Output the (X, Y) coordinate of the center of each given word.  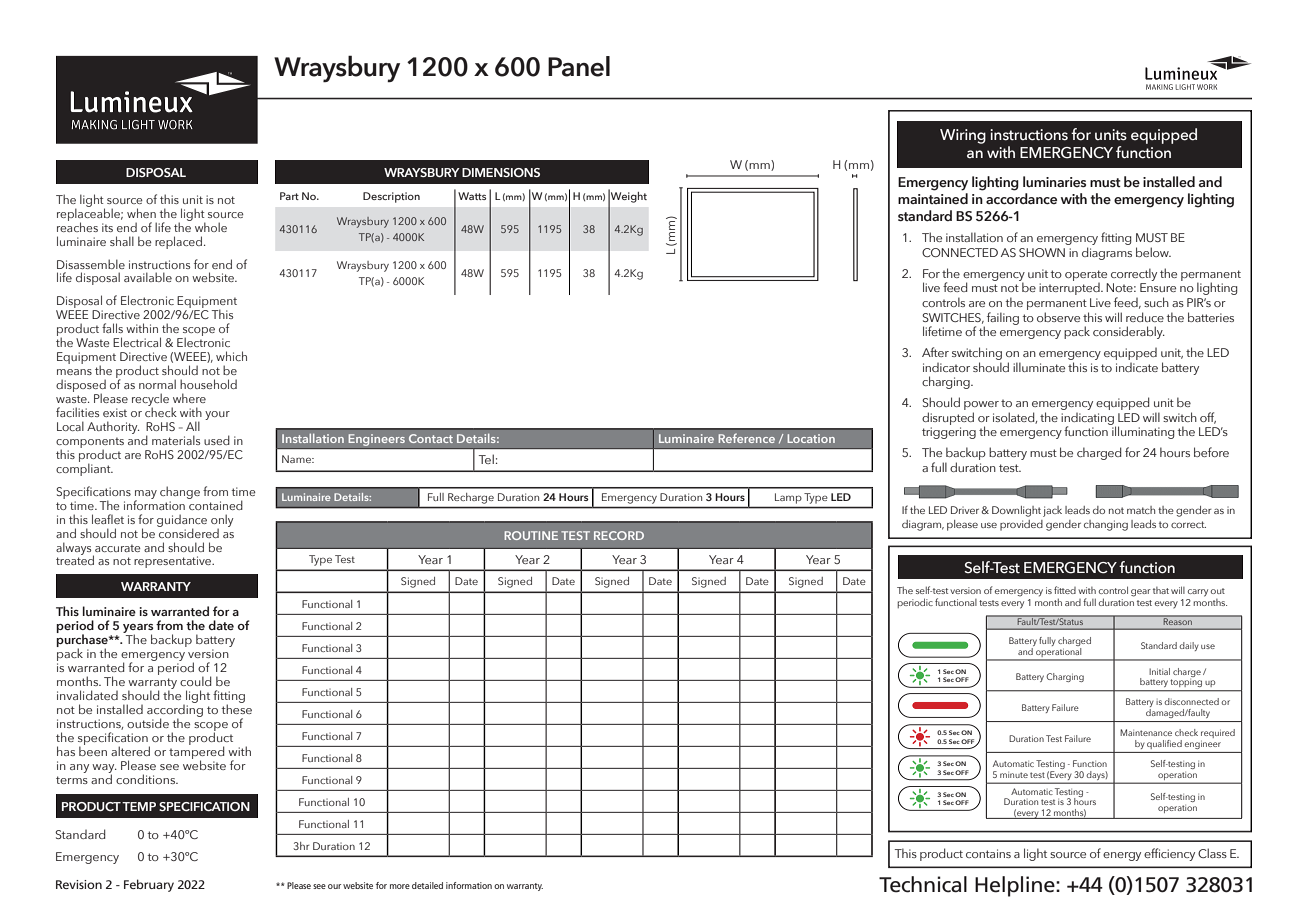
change (180, 492)
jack (1052, 511)
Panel (579, 66)
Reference (746, 438)
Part (289, 196)
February (149, 885)
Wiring (963, 136)
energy (1122, 856)
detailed (427, 885)
